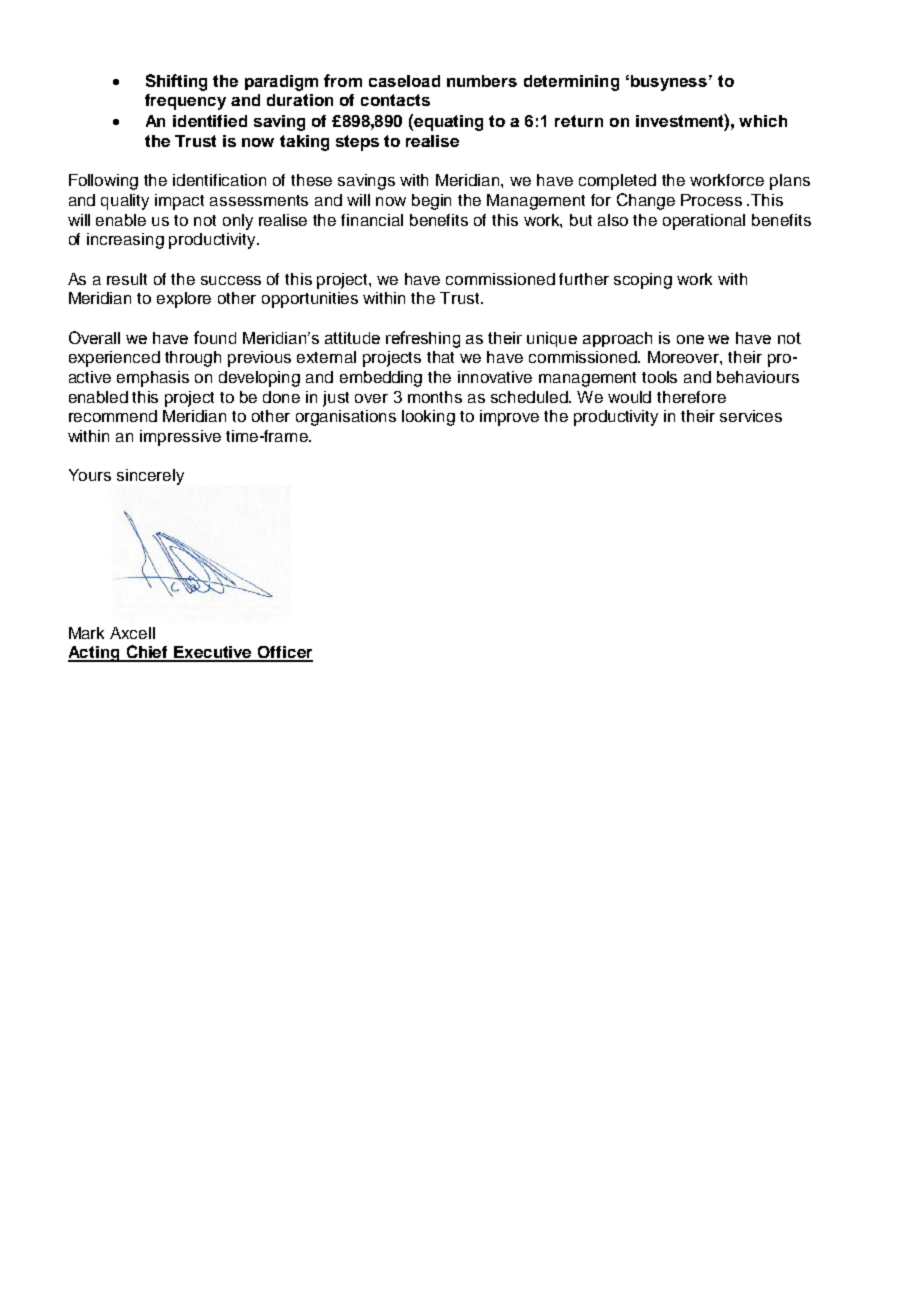  What do you see at coordinates (751, 416) in the screenshot?
I see `services` at bounding box center [751, 416].
